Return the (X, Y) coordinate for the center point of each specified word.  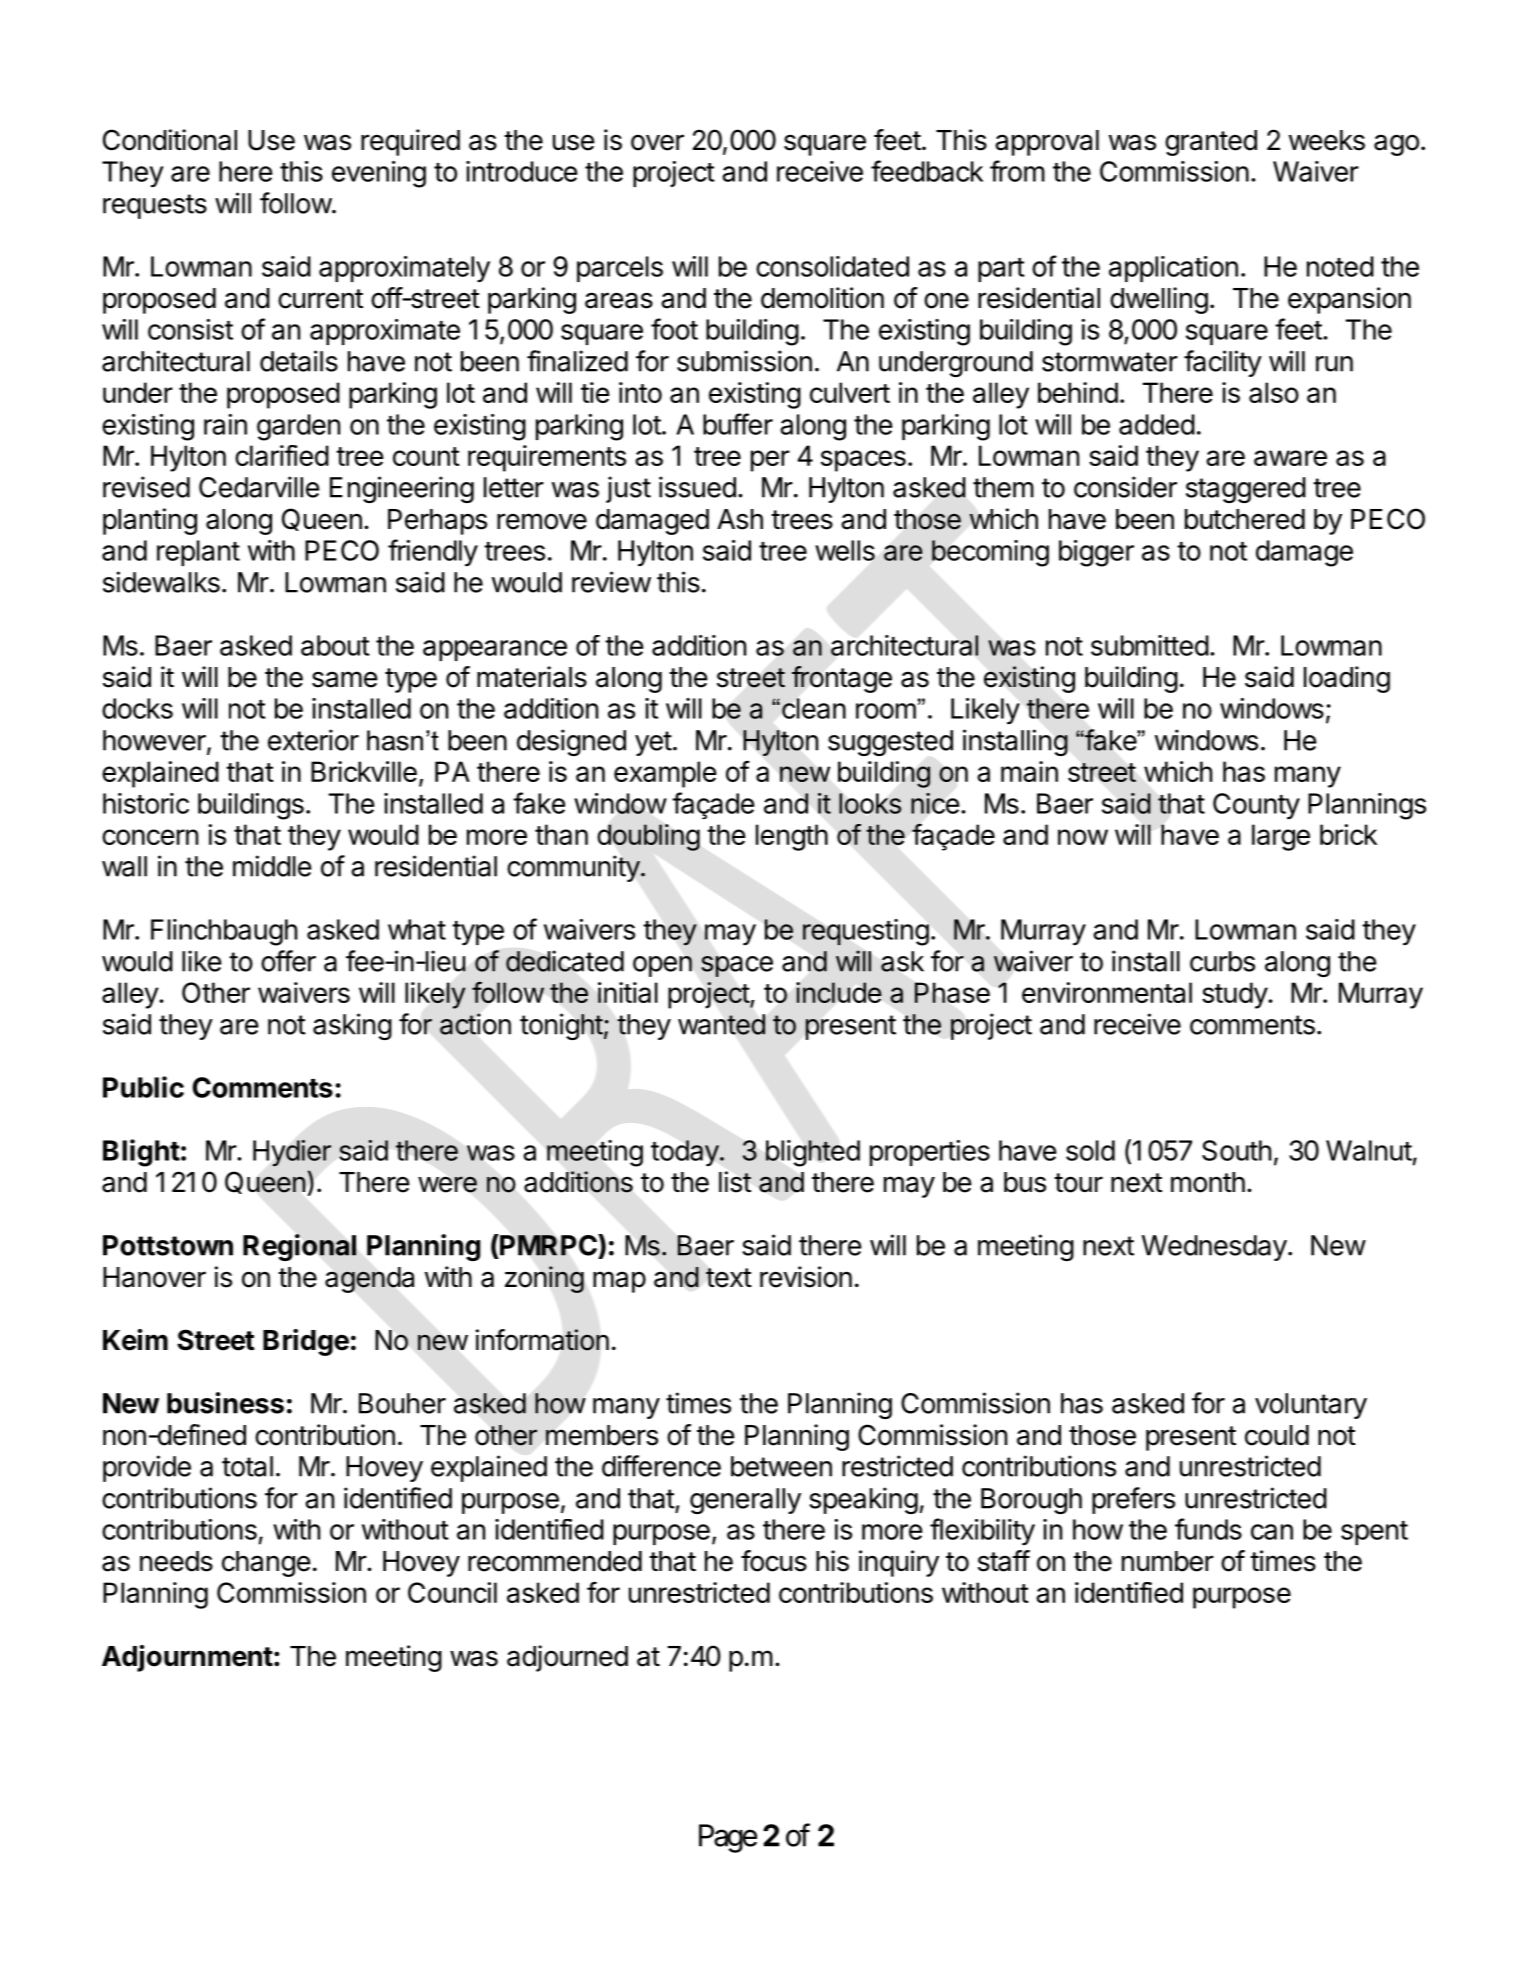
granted (1211, 143)
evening (379, 174)
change (266, 1564)
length (792, 837)
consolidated (832, 266)
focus (774, 1561)
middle (272, 866)
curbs (1222, 961)
